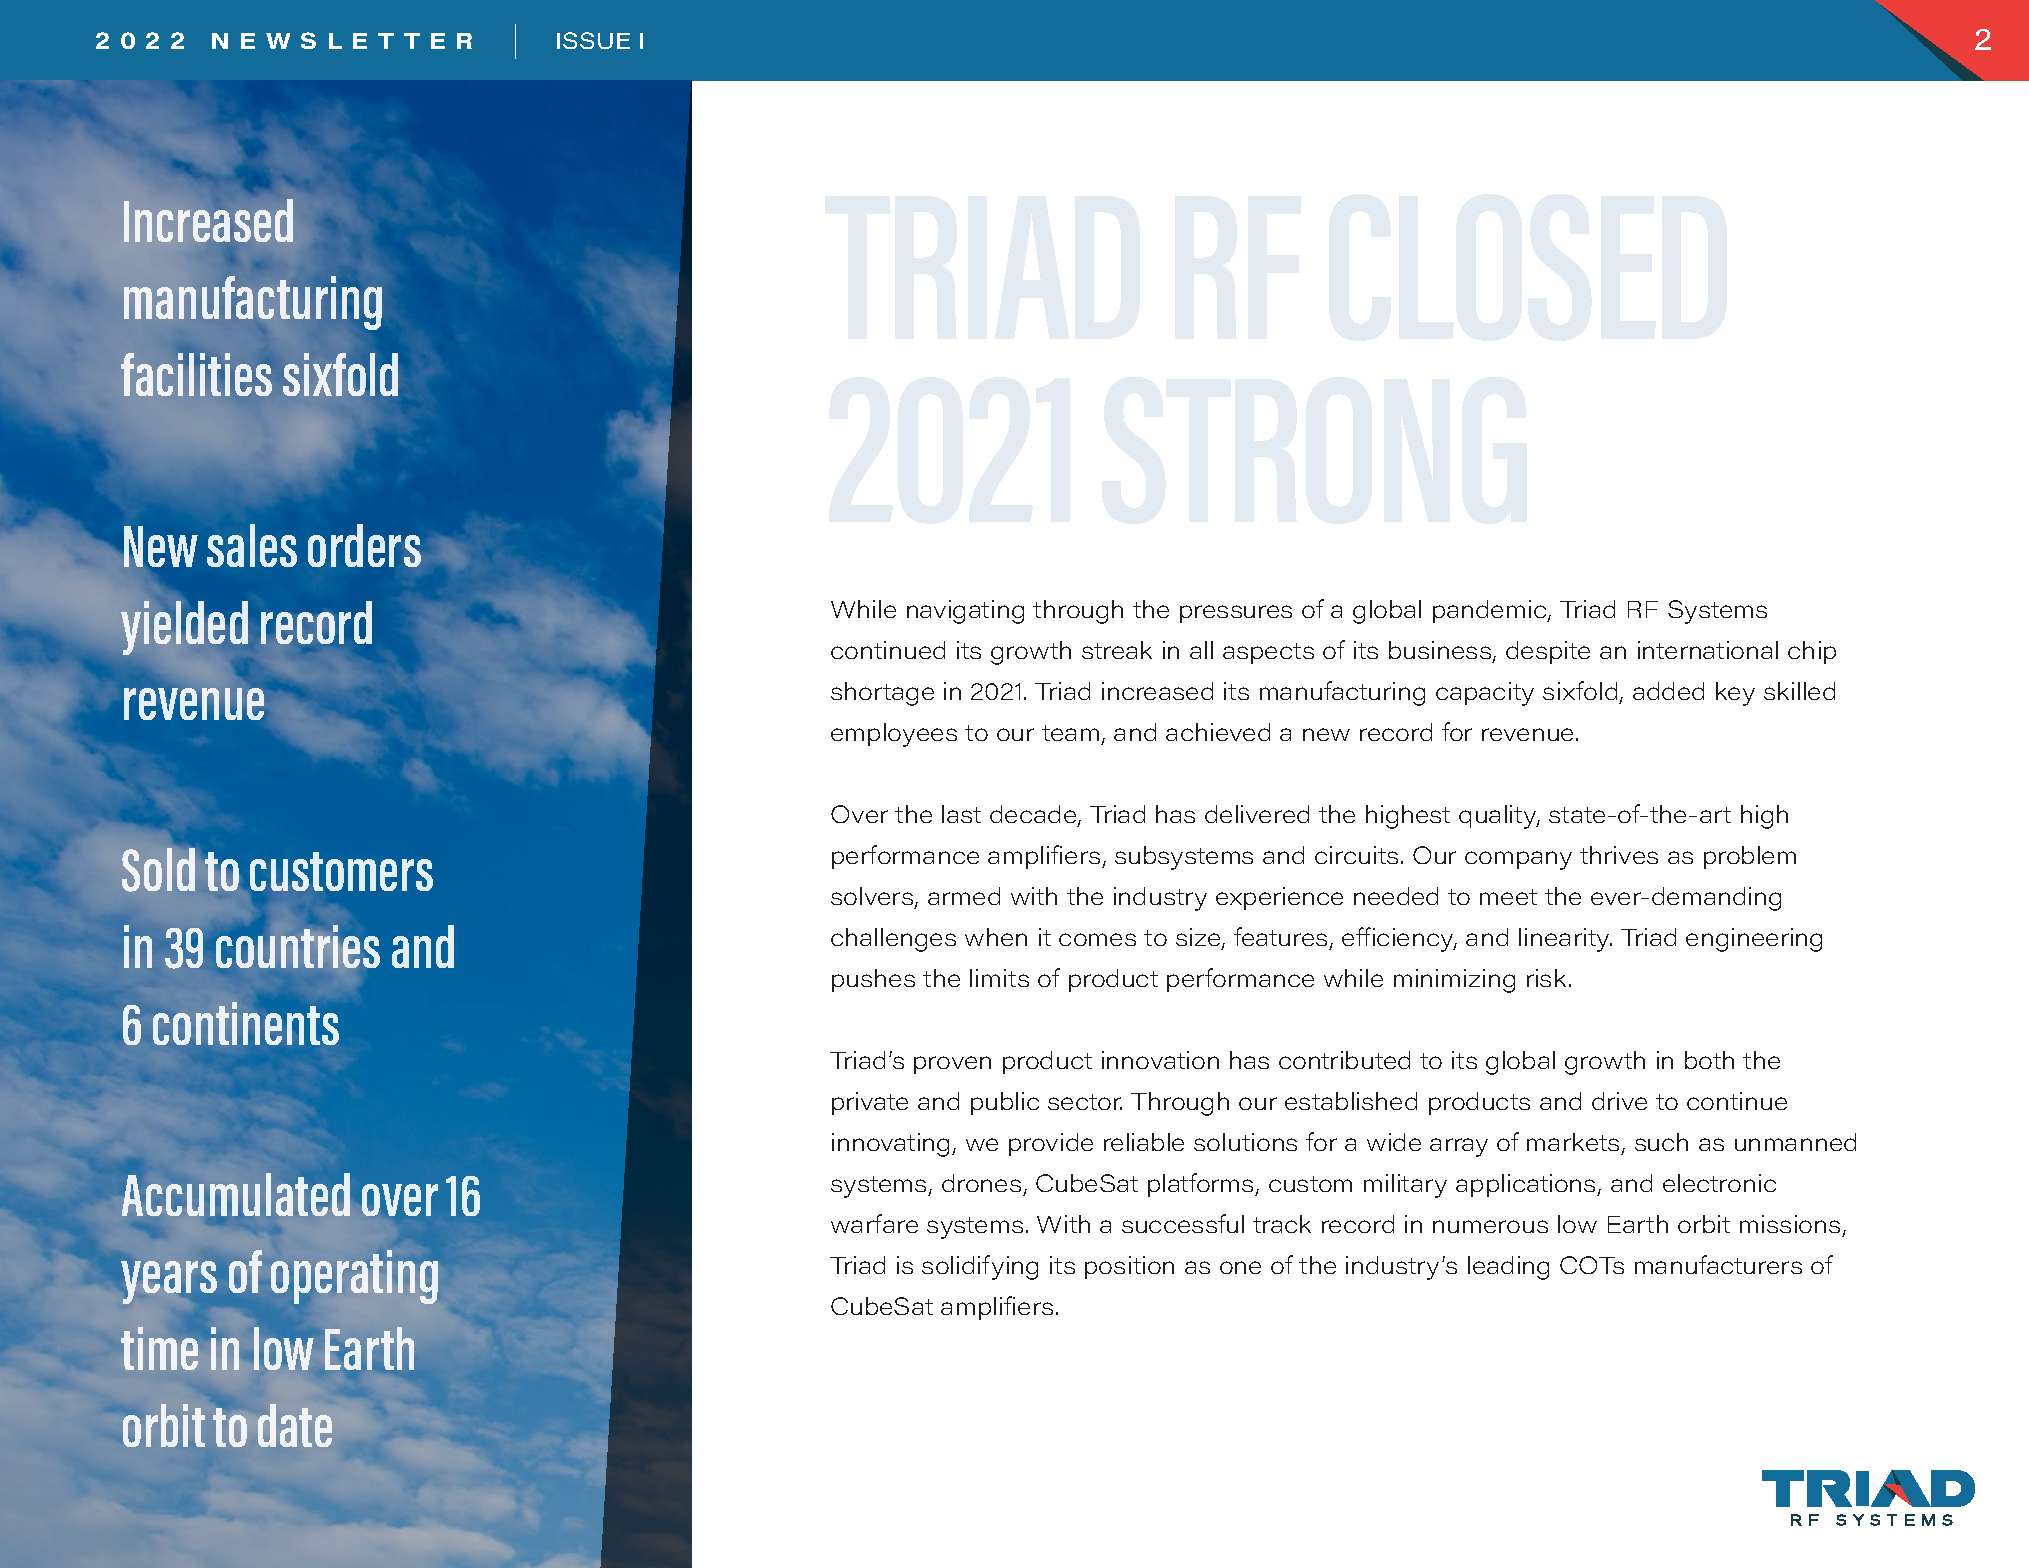  Describe the element at coordinates (965, 612) in the image. I see `navigating` at that location.
